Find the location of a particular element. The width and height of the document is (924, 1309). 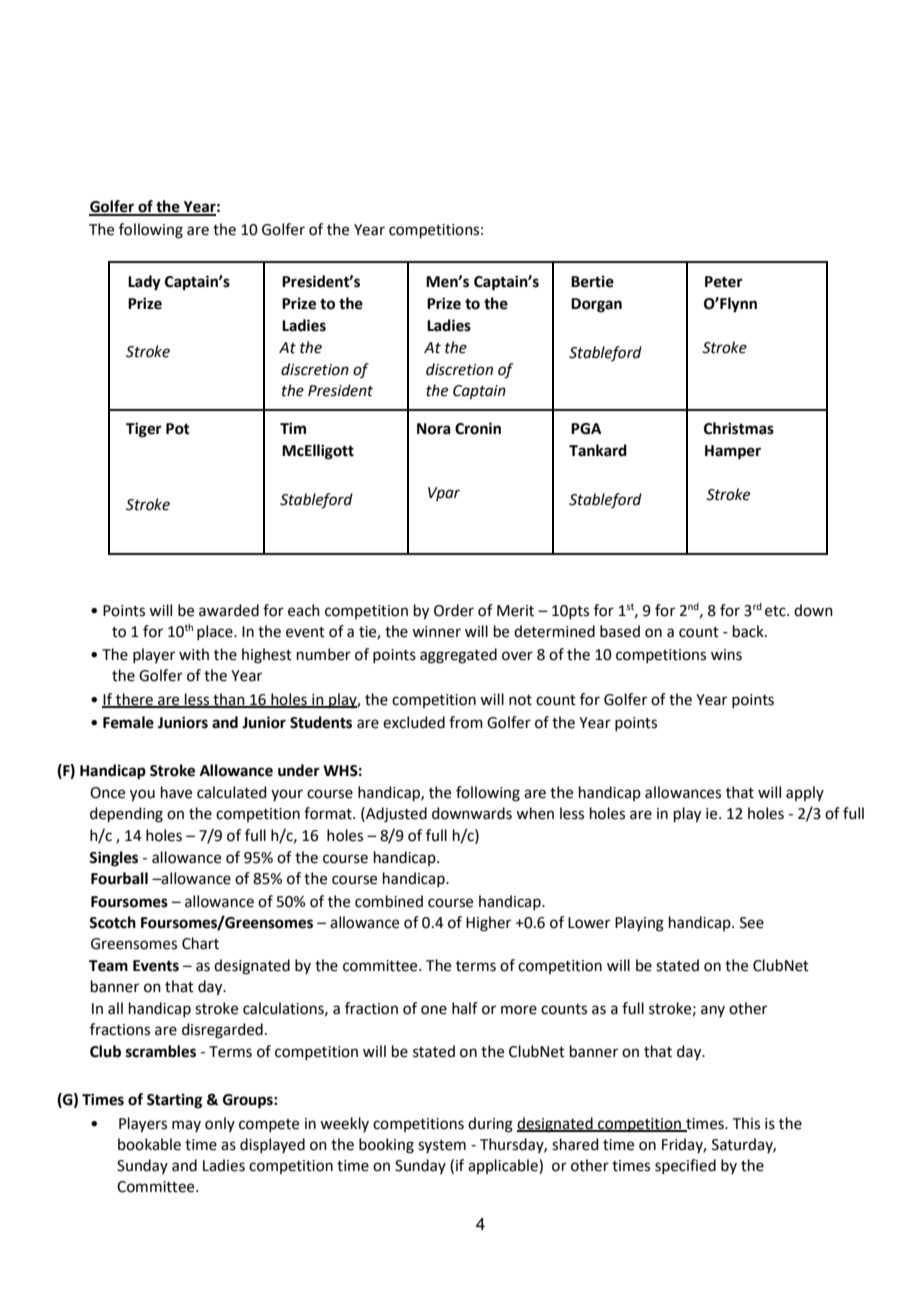

Lady is located at coordinates (144, 283).
